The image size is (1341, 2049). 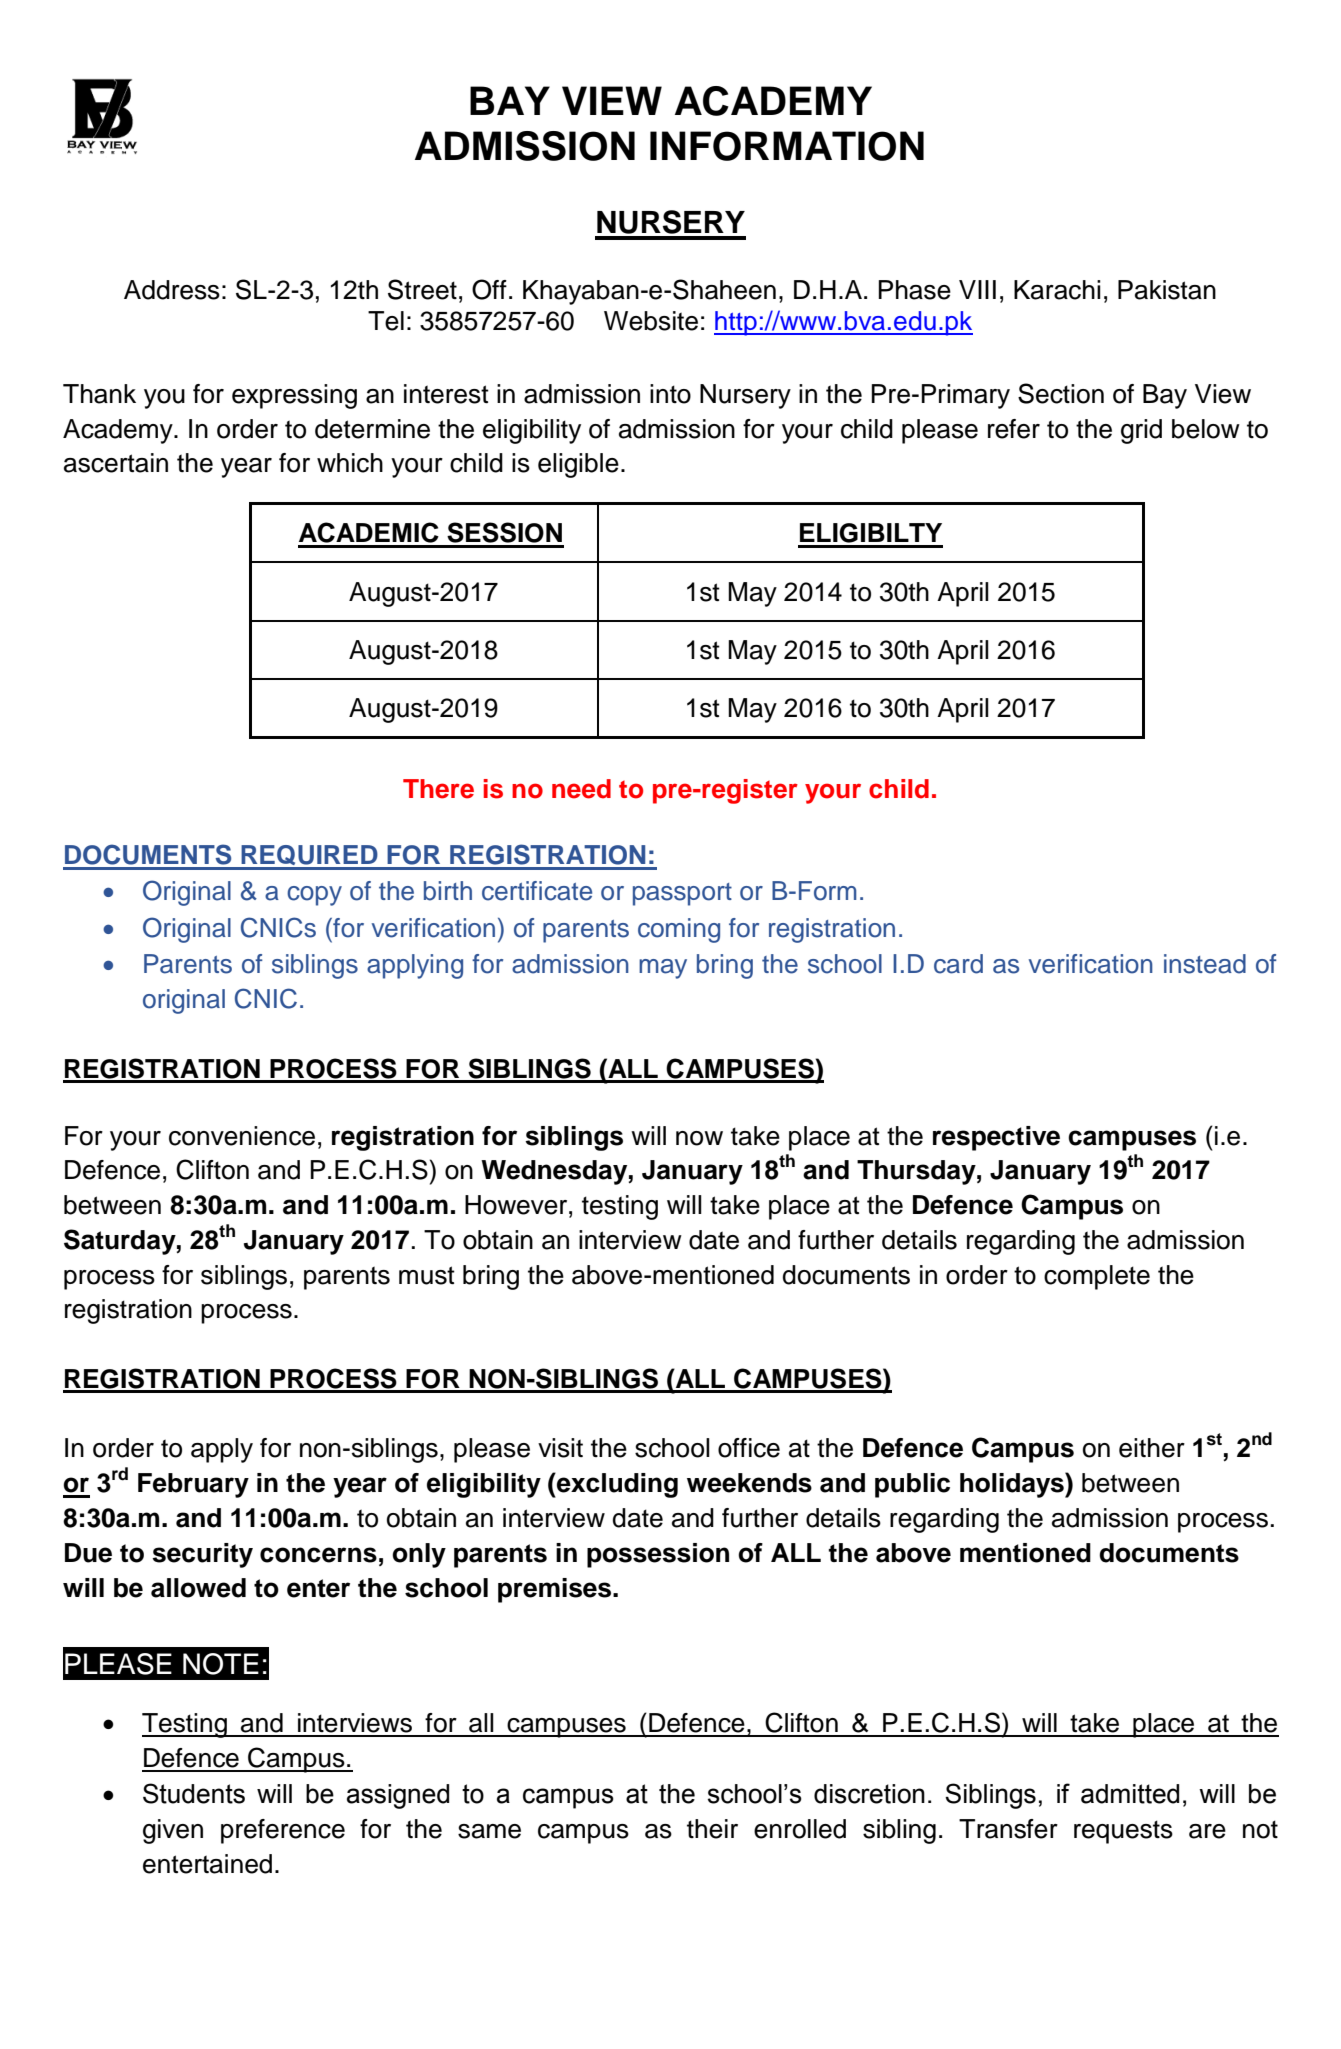 What do you see at coordinates (172, 290) in the image?
I see `Address` at bounding box center [172, 290].
